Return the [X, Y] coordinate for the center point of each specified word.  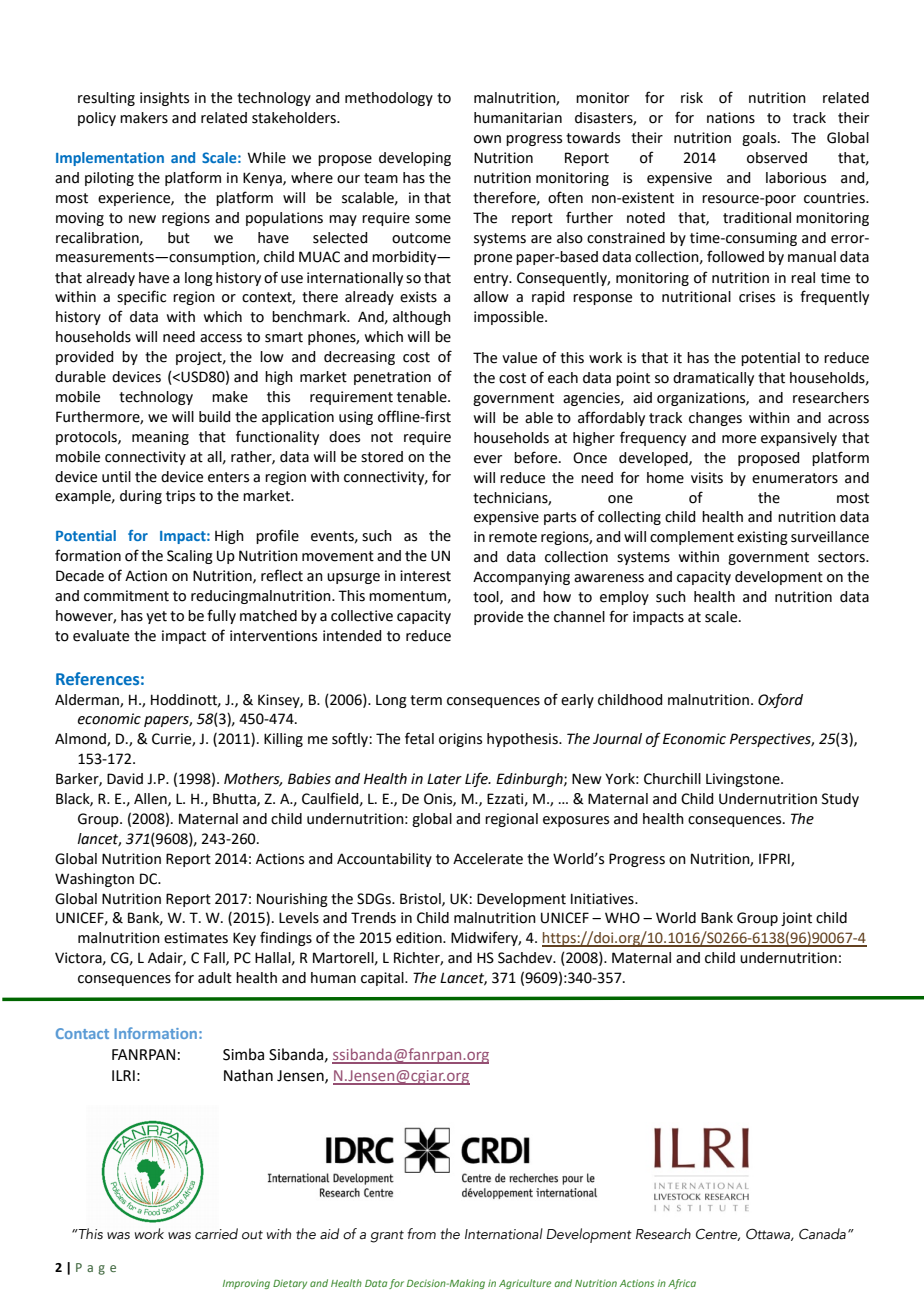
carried [216, 1234]
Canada [822, 1234]
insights [164, 99]
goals [760, 139]
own [487, 139]
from [421, 1234]
